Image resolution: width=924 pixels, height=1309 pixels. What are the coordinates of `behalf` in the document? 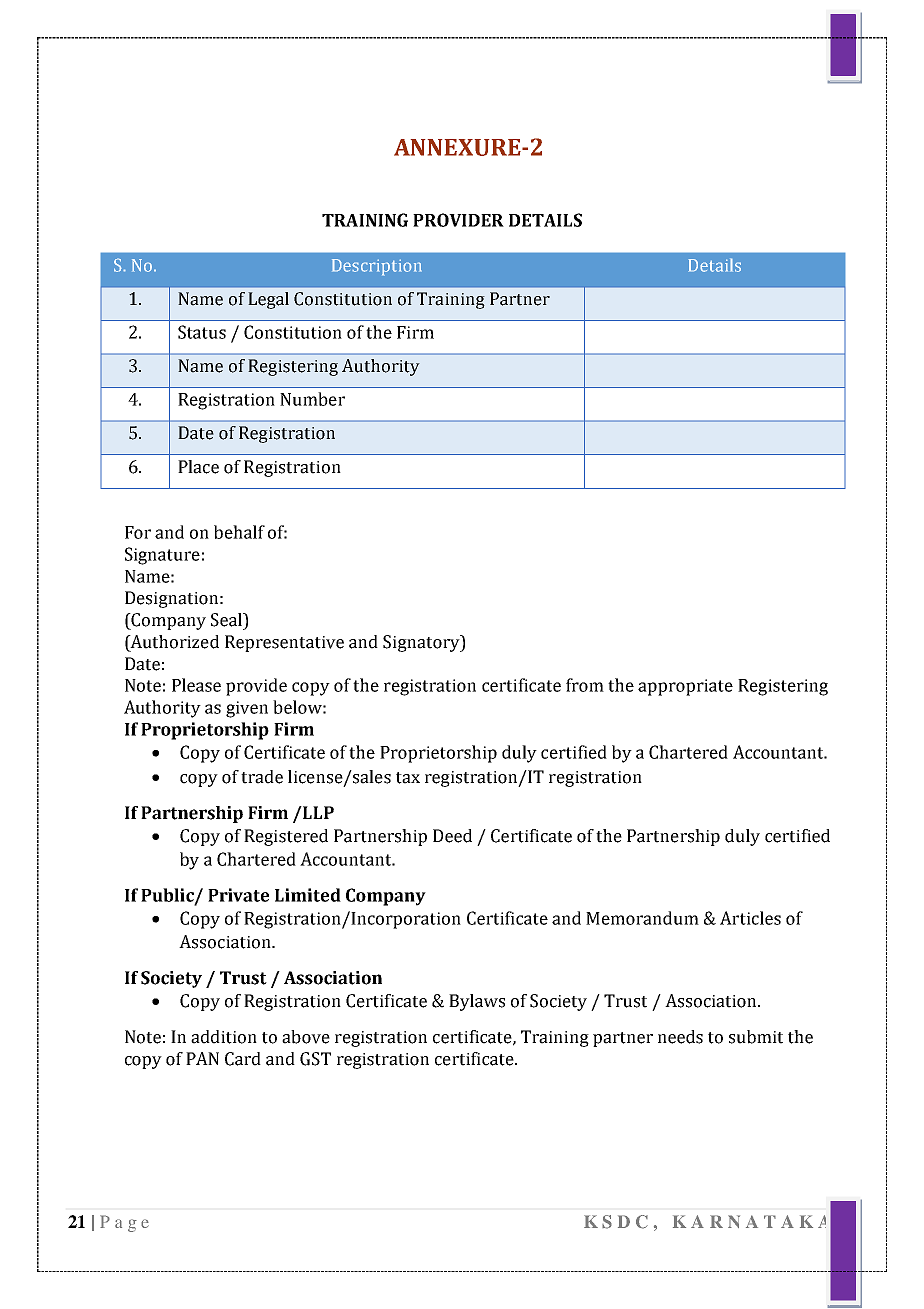 It's located at (239, 532).
